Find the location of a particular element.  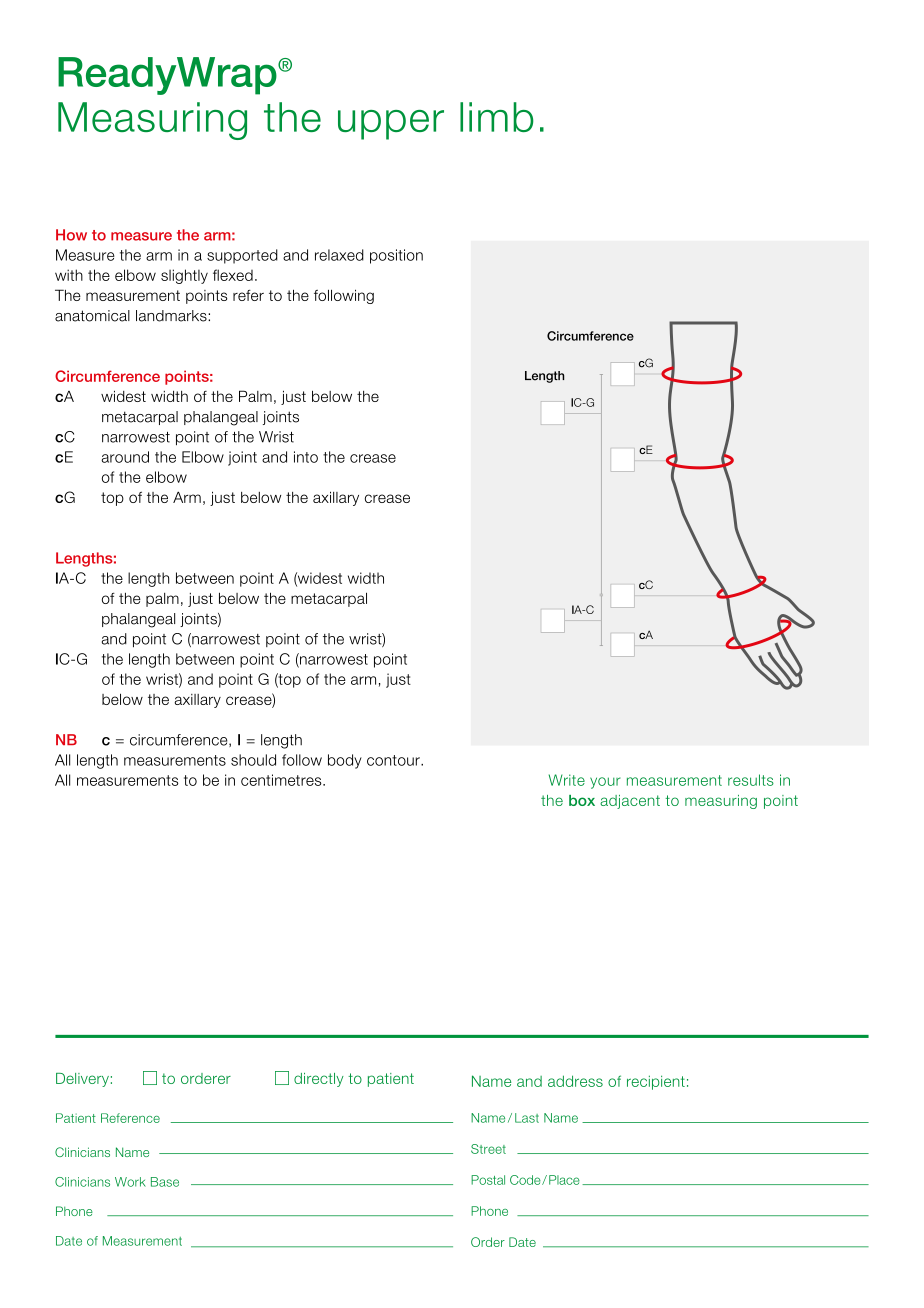

into is located at coordinates (306, 457).
